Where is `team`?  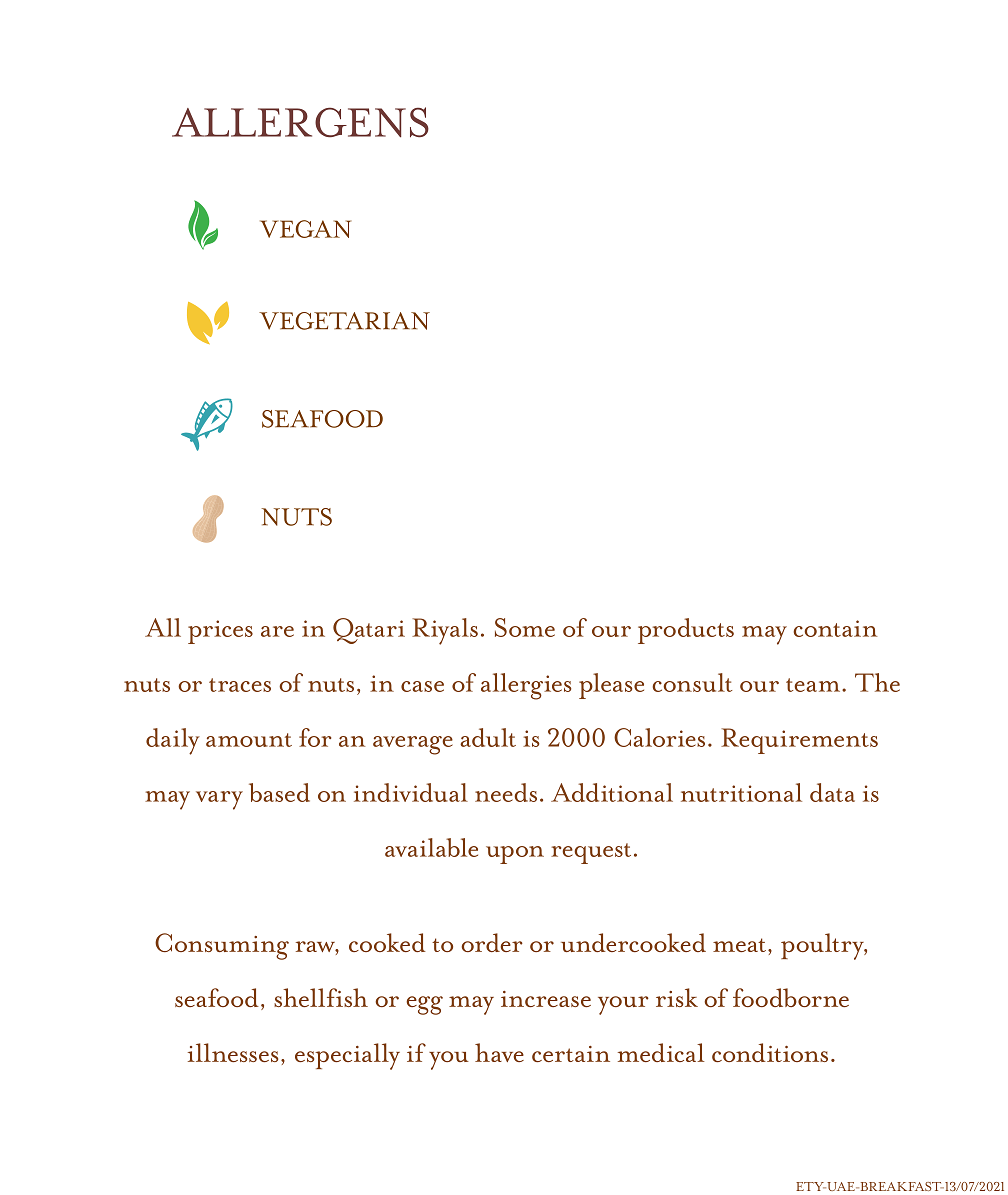 team is located at coordinates (814, 685).
